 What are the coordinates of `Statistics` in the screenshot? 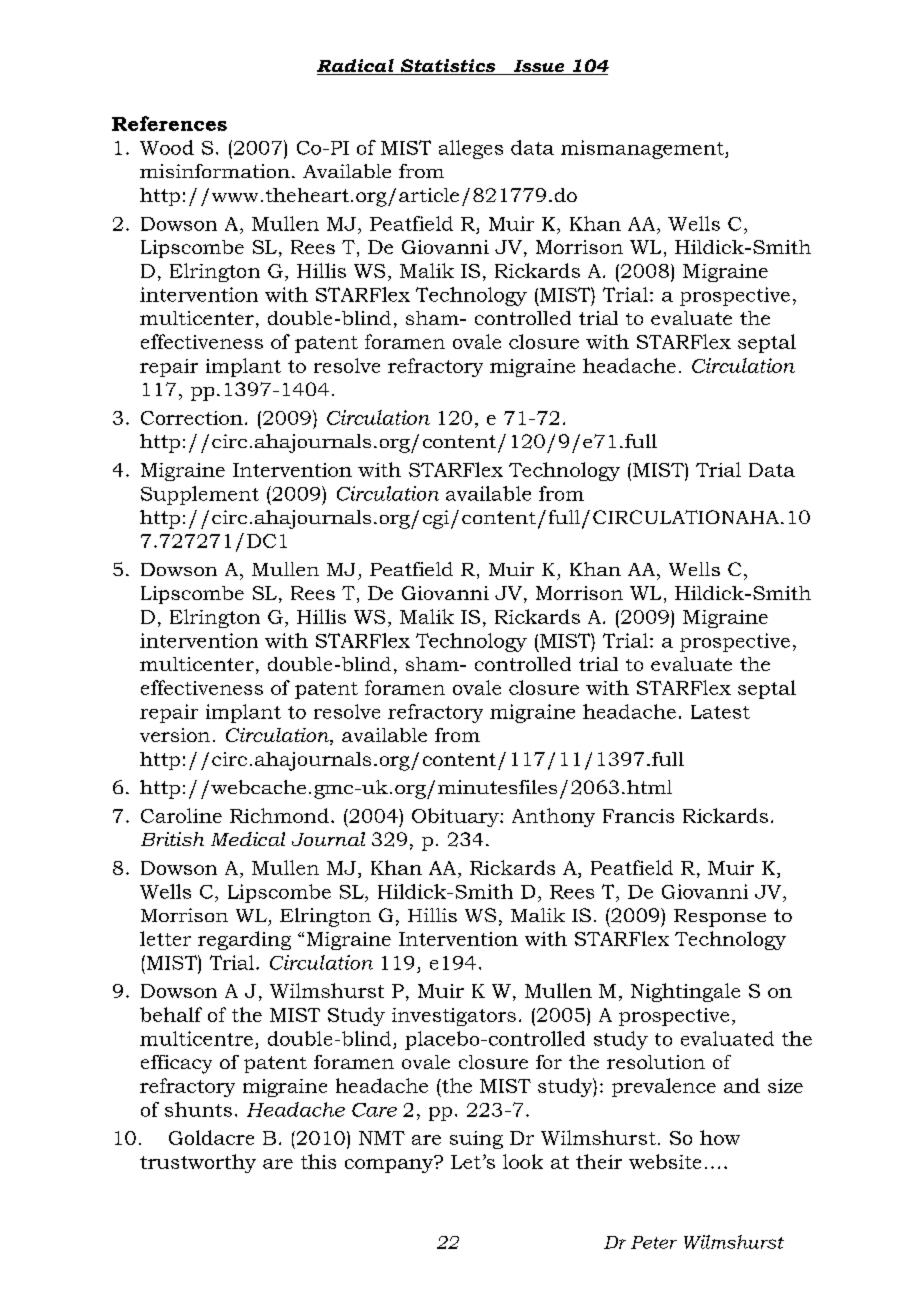 It's located at (448, 67).
